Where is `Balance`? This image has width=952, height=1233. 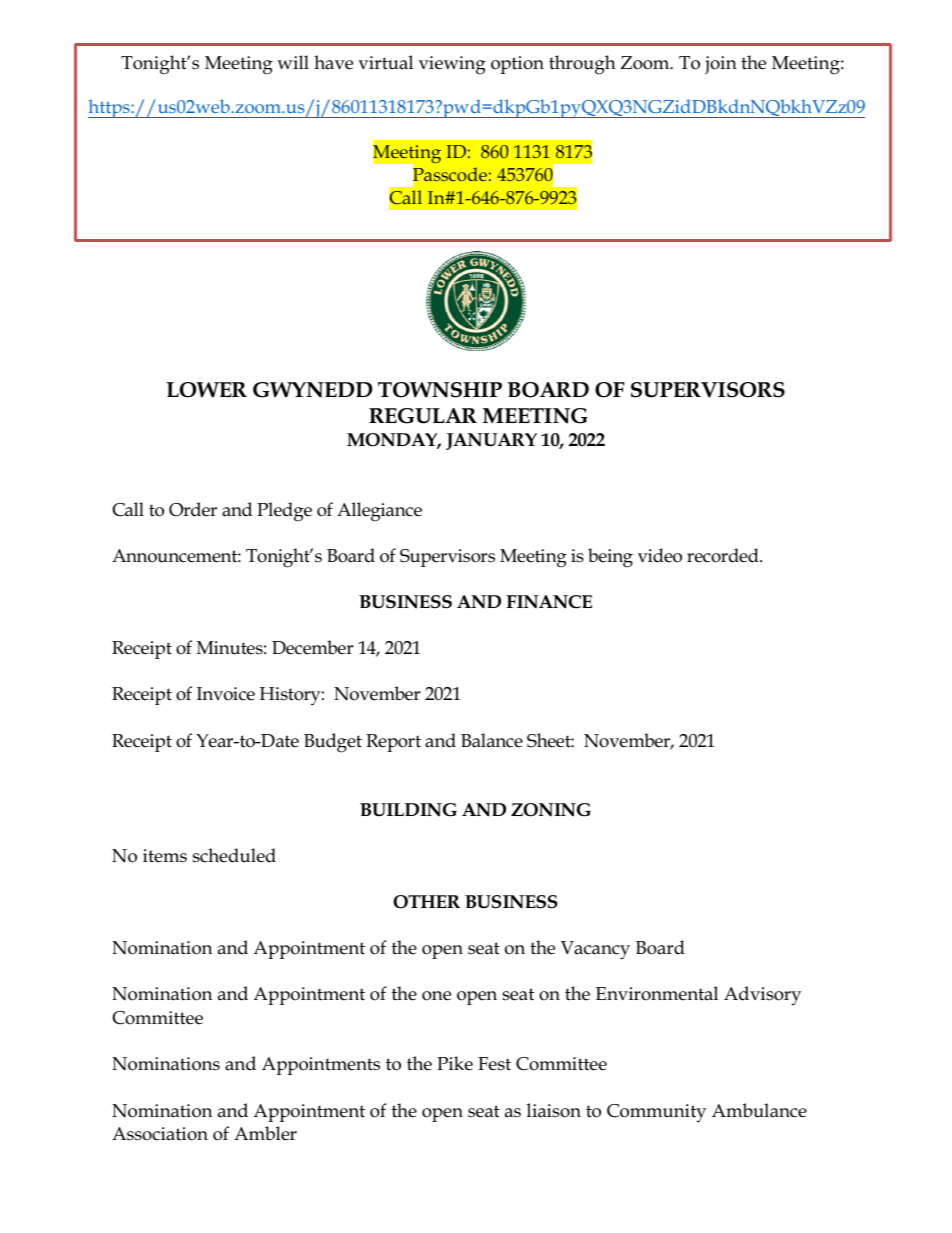 Balance is located at coordinates (492, 740).
